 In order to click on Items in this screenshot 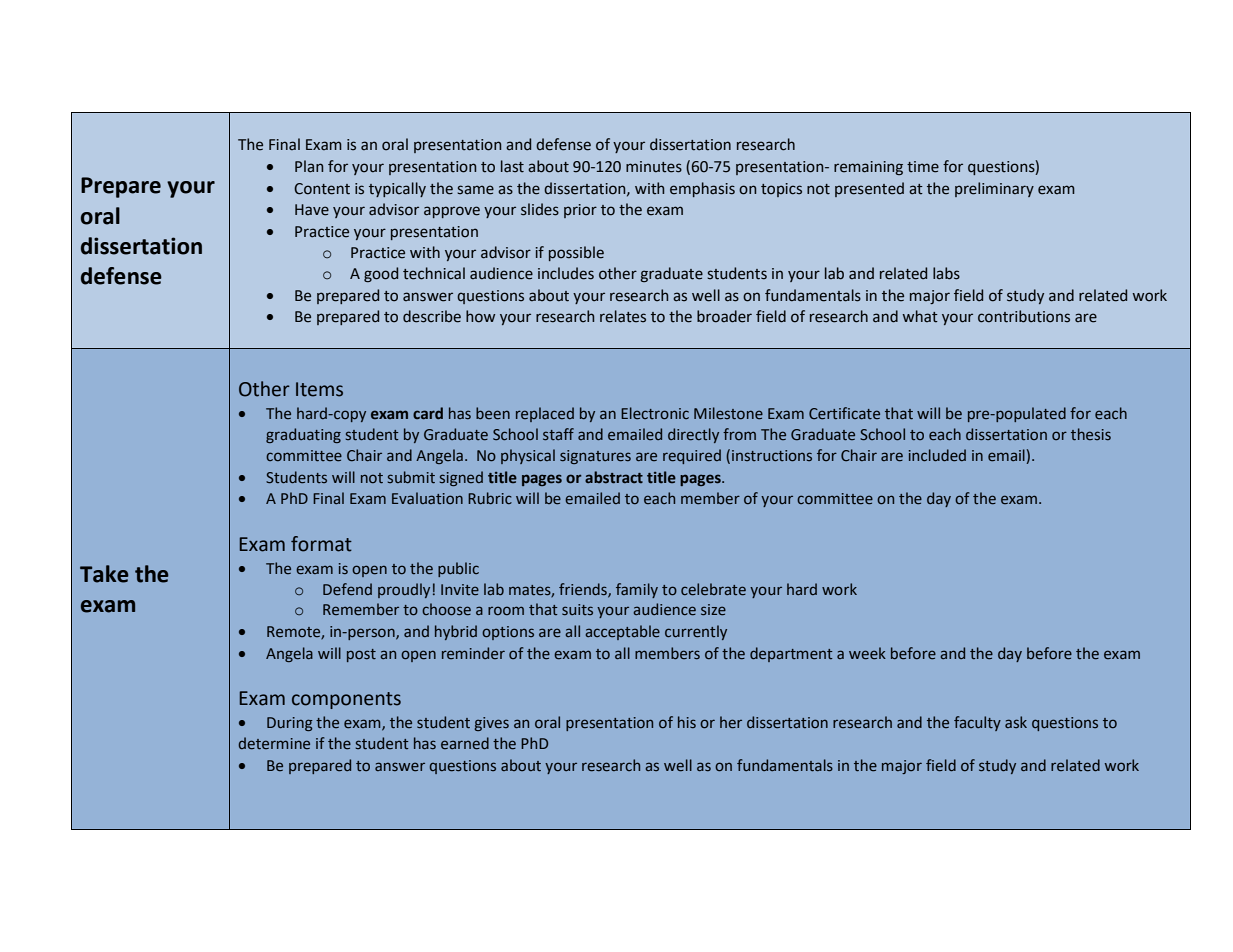, I will do `click(319, 389)`.
